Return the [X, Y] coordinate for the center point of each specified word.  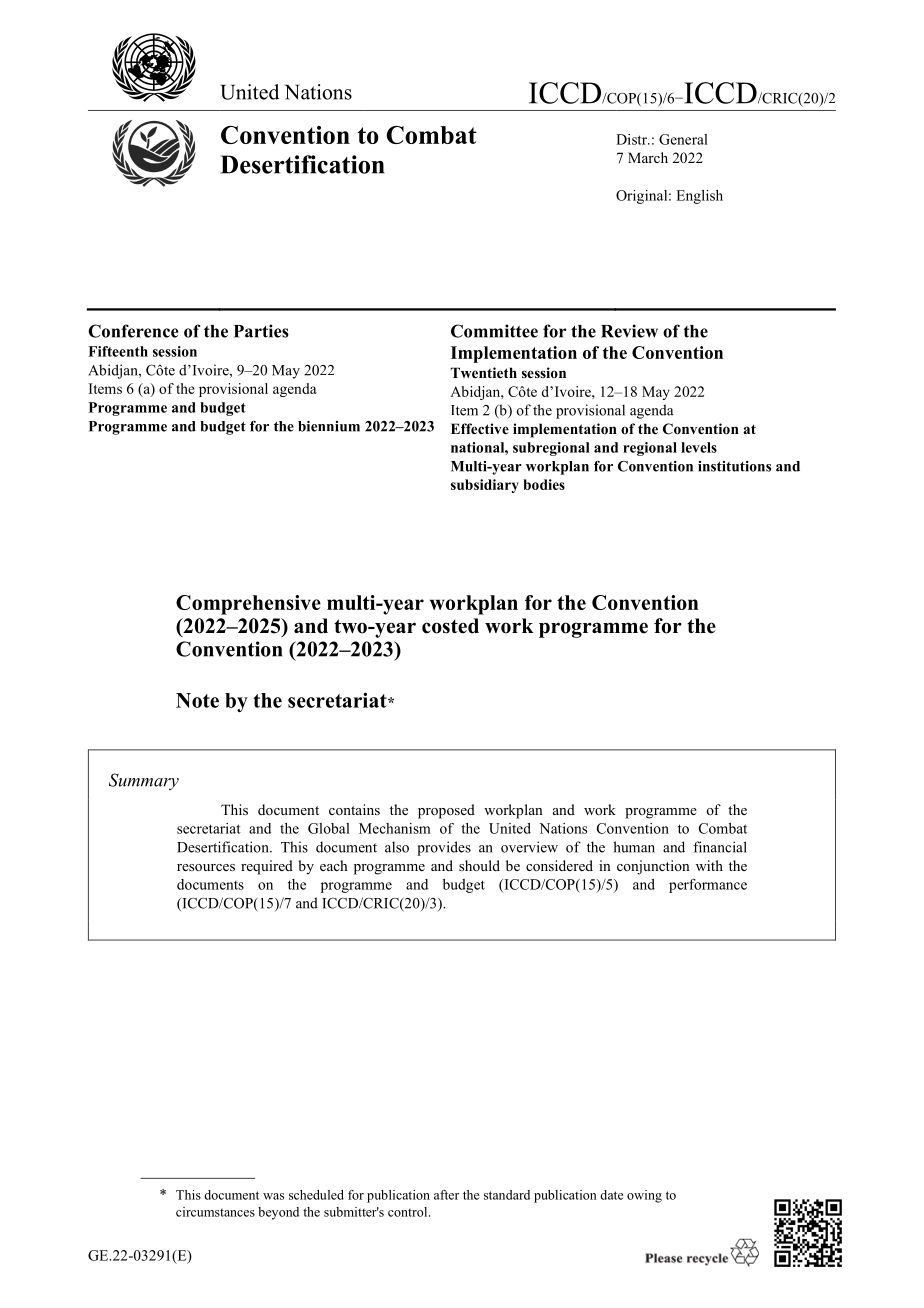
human [634, 847]
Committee [494, 331]
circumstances [215, 1212]
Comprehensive [248, 605]
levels [699, 447]
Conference [133, 331]
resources [206, 867]
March [648, 157]
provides [444, 848]
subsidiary [485, 486]
